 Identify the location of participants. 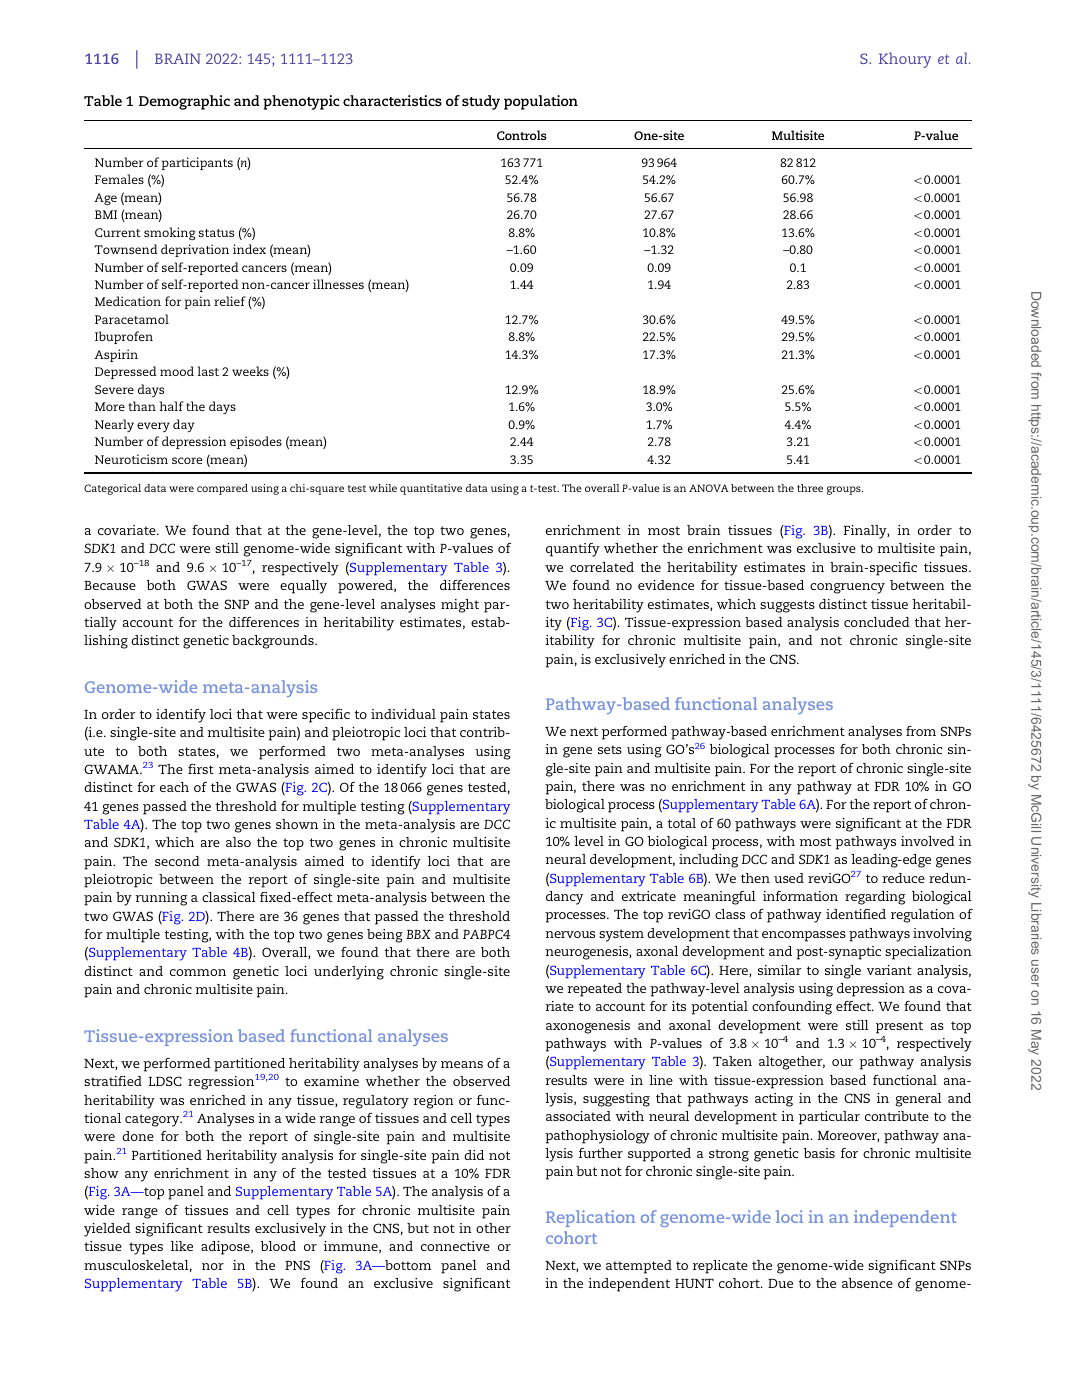
(197, 163).
